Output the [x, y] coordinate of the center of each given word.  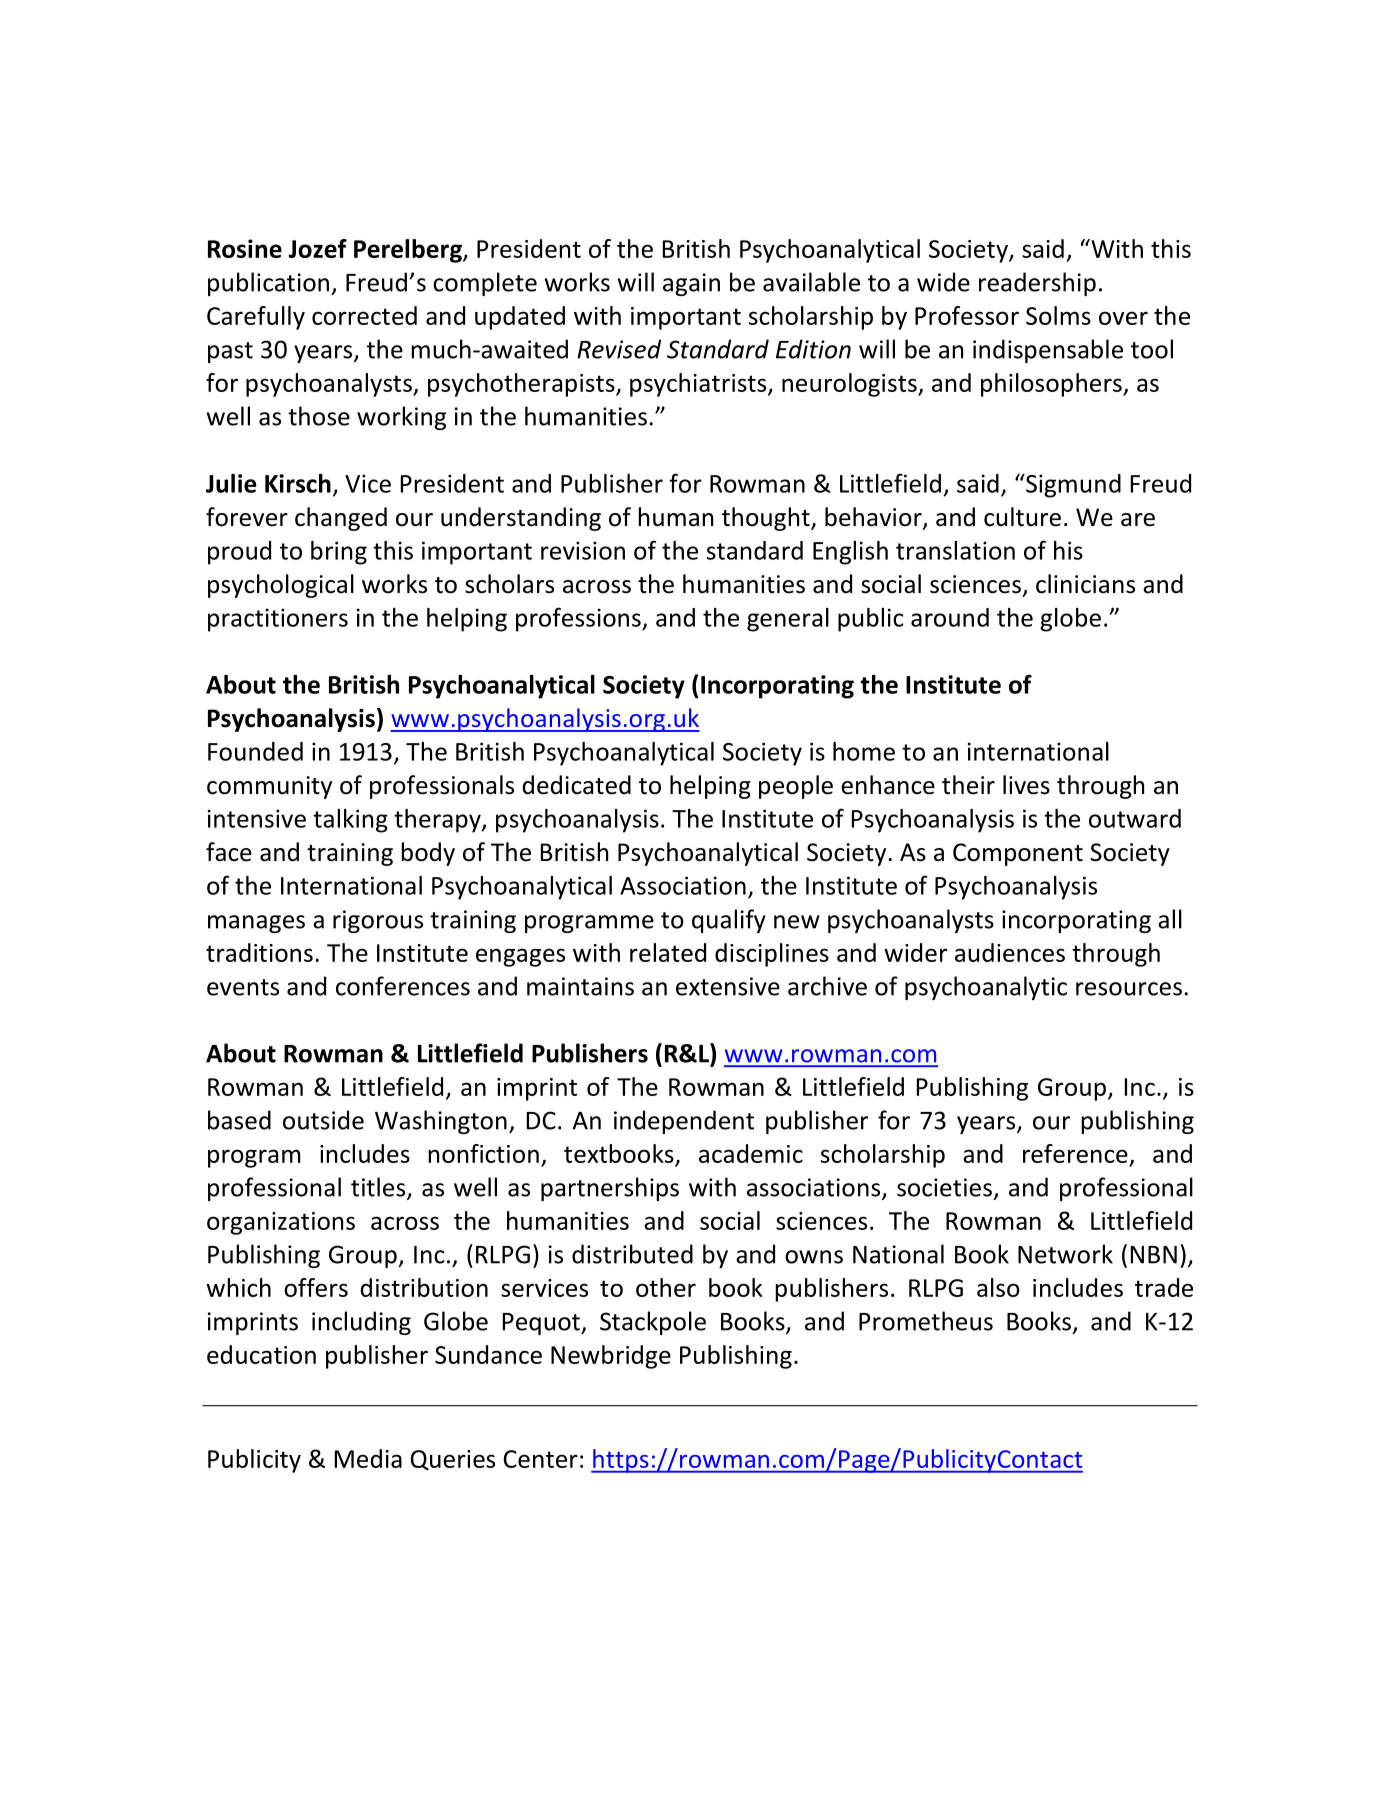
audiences [1010, 952]
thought [767, 519]
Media [368, 1458]
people [796, 787]
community [269, 787]
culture [1022, 517]
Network [1065, 1254]
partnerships [610, 1189]
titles [379, 1188]
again [691, 284]
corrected [364, 315]
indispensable [1048, 351]
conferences [403, 986]
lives [1026, 785]
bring [339, 553]
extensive [728, 986]
